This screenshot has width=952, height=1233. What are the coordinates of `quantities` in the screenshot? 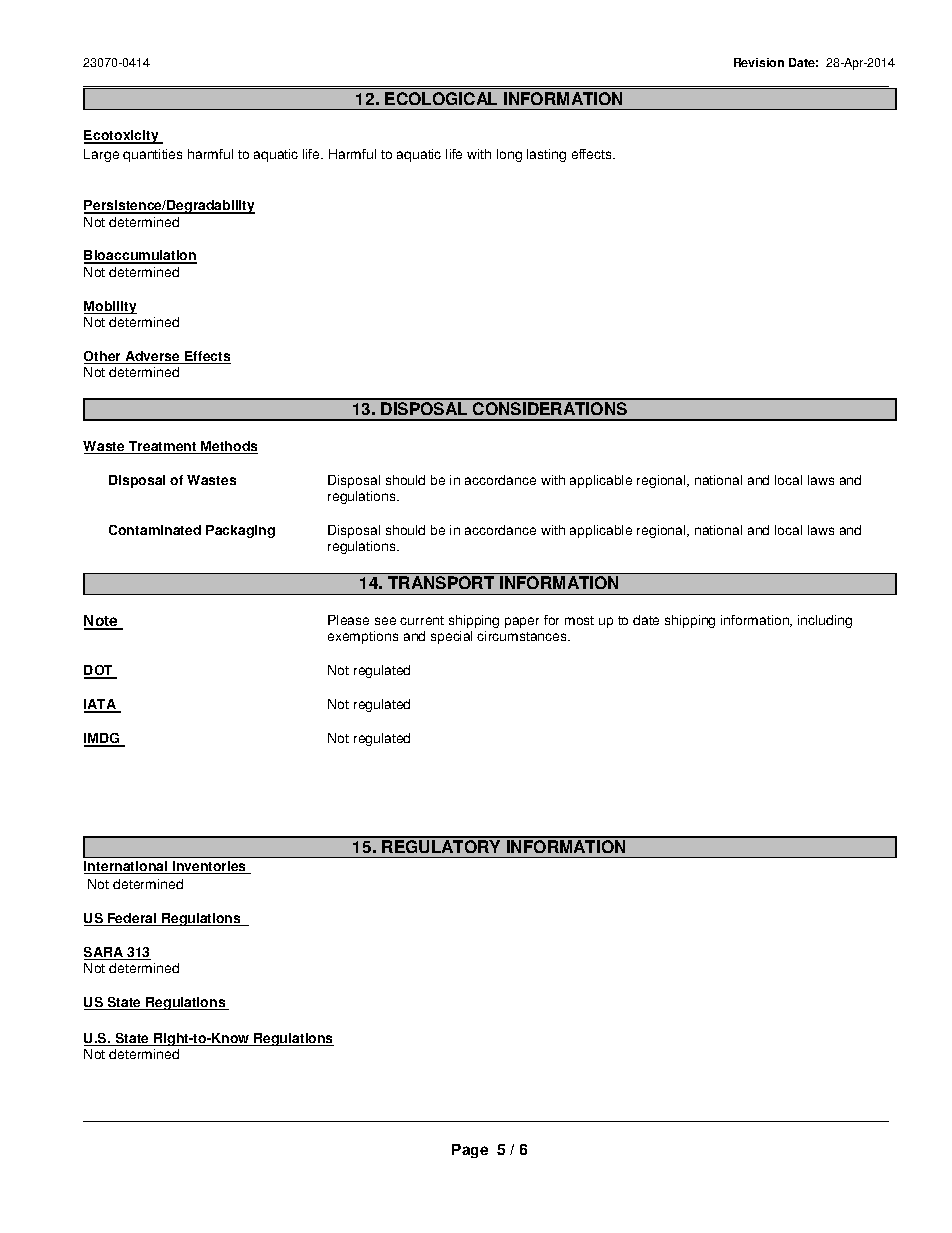 It's located at (152, 155).
